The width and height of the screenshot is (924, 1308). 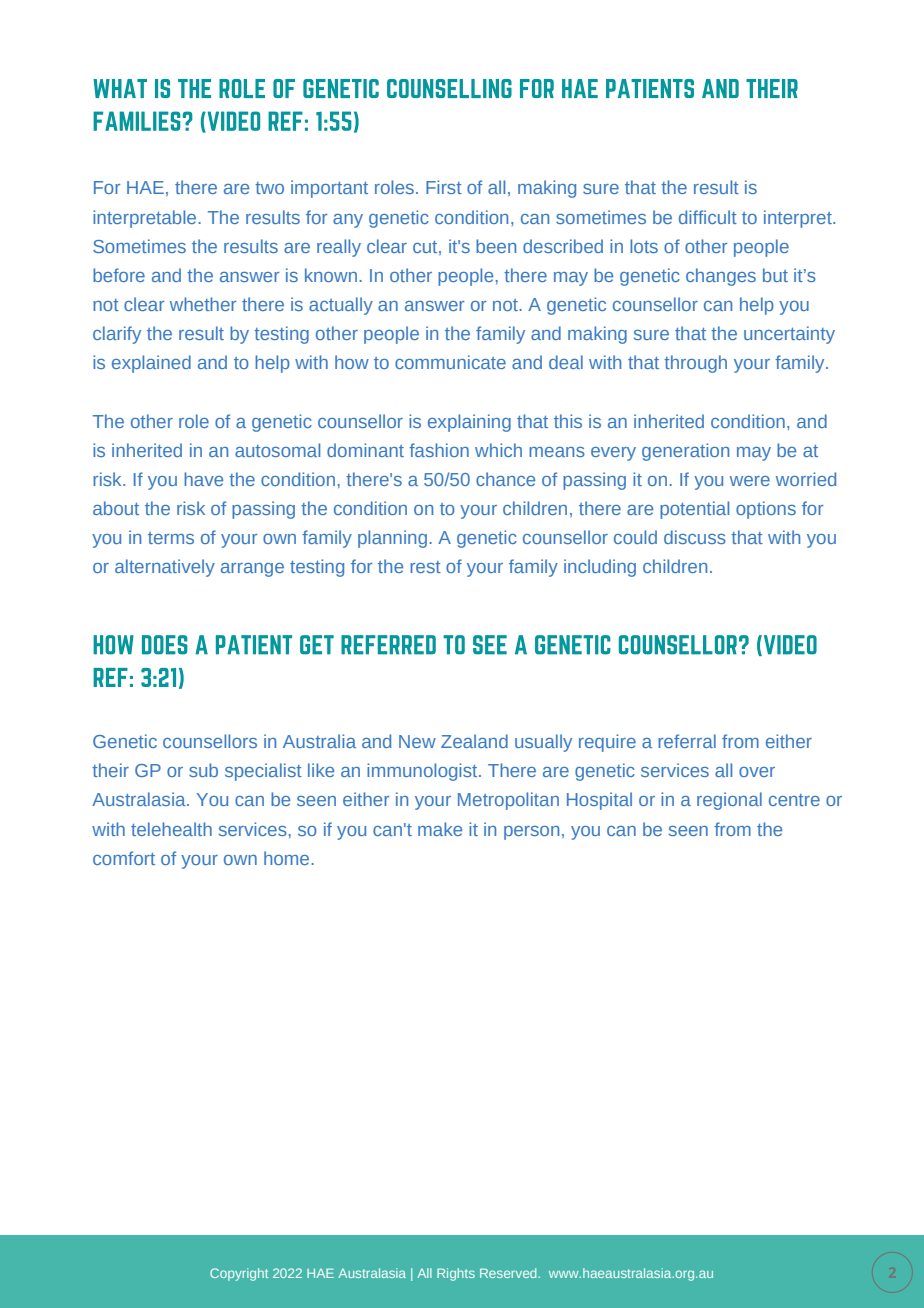 What do you see at coordinates (456, 1274) in the screenshot?
I see `Rights` at bounding box center [456, 1274].
